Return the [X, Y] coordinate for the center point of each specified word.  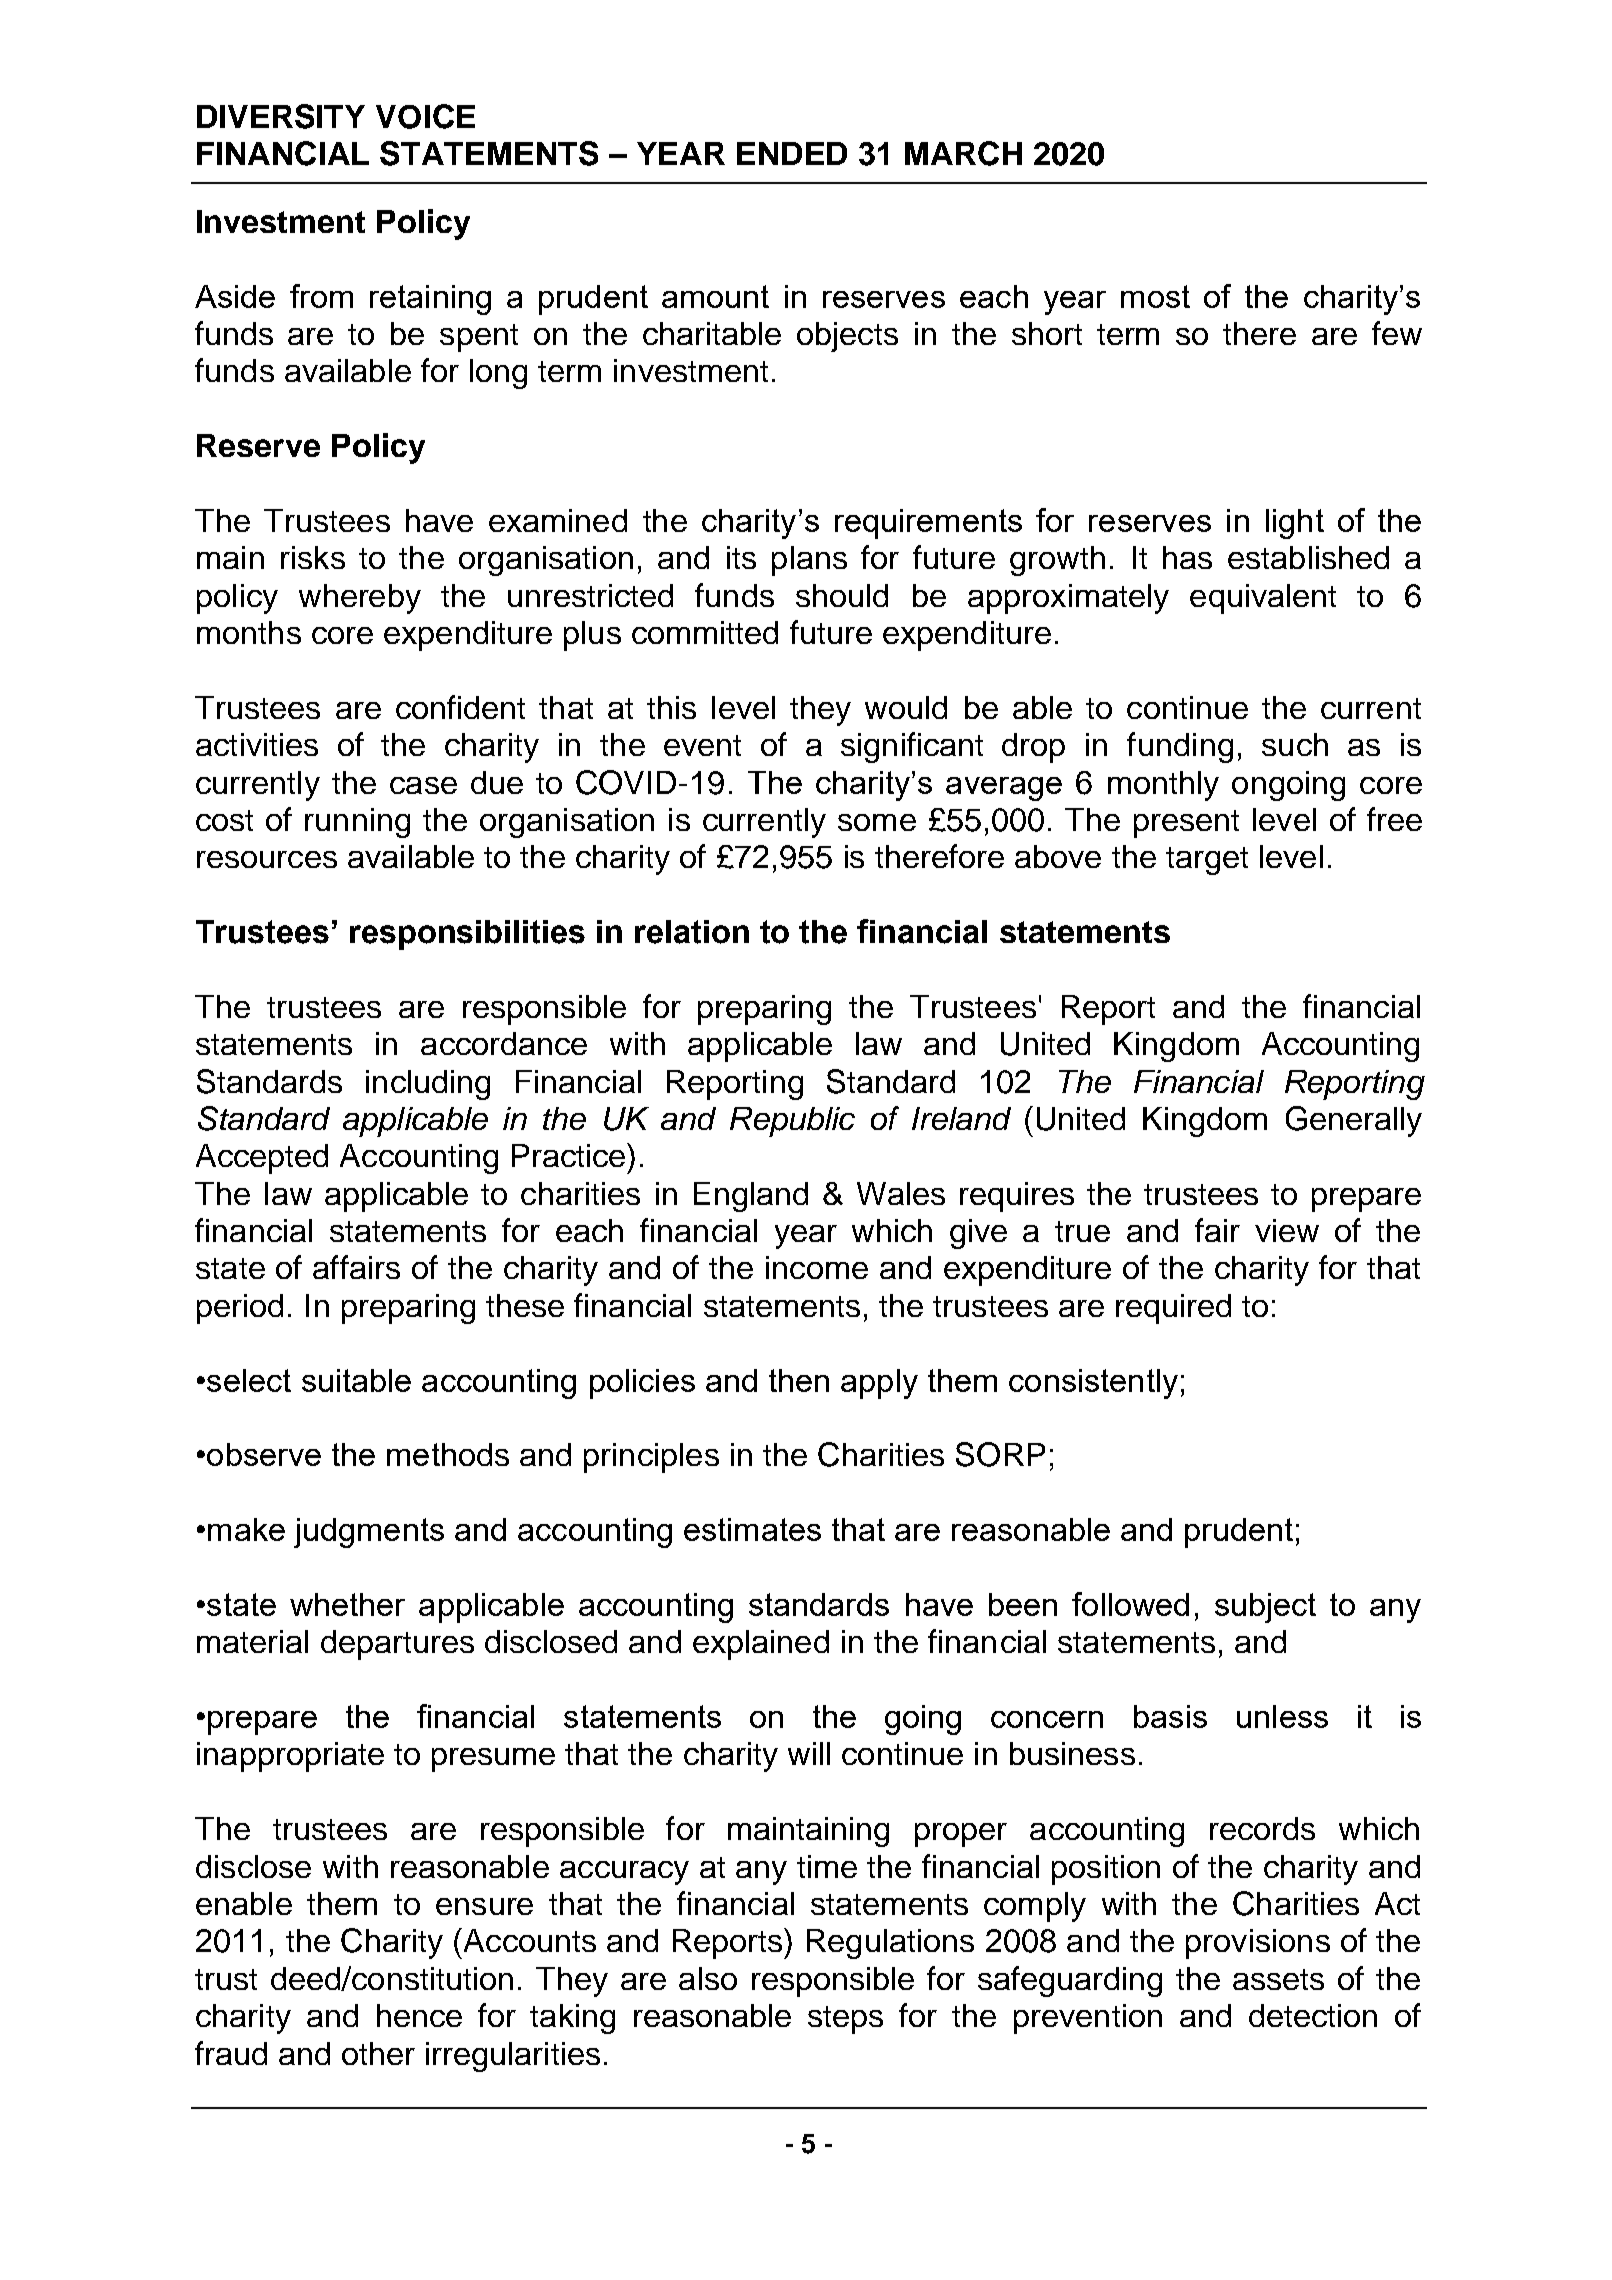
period [240, 1309]
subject [1265, 1608]
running [357, 823]
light [1295, 524]
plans [809, 561]
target [1207, 861]
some [877, 822]
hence [419, 2015]
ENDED [792, 153]
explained [761, 1645]
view [1287, 1230]
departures [397, 1645]
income [817, 1267]
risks [313, 557]
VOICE [425, 116]
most [1155, 296]
